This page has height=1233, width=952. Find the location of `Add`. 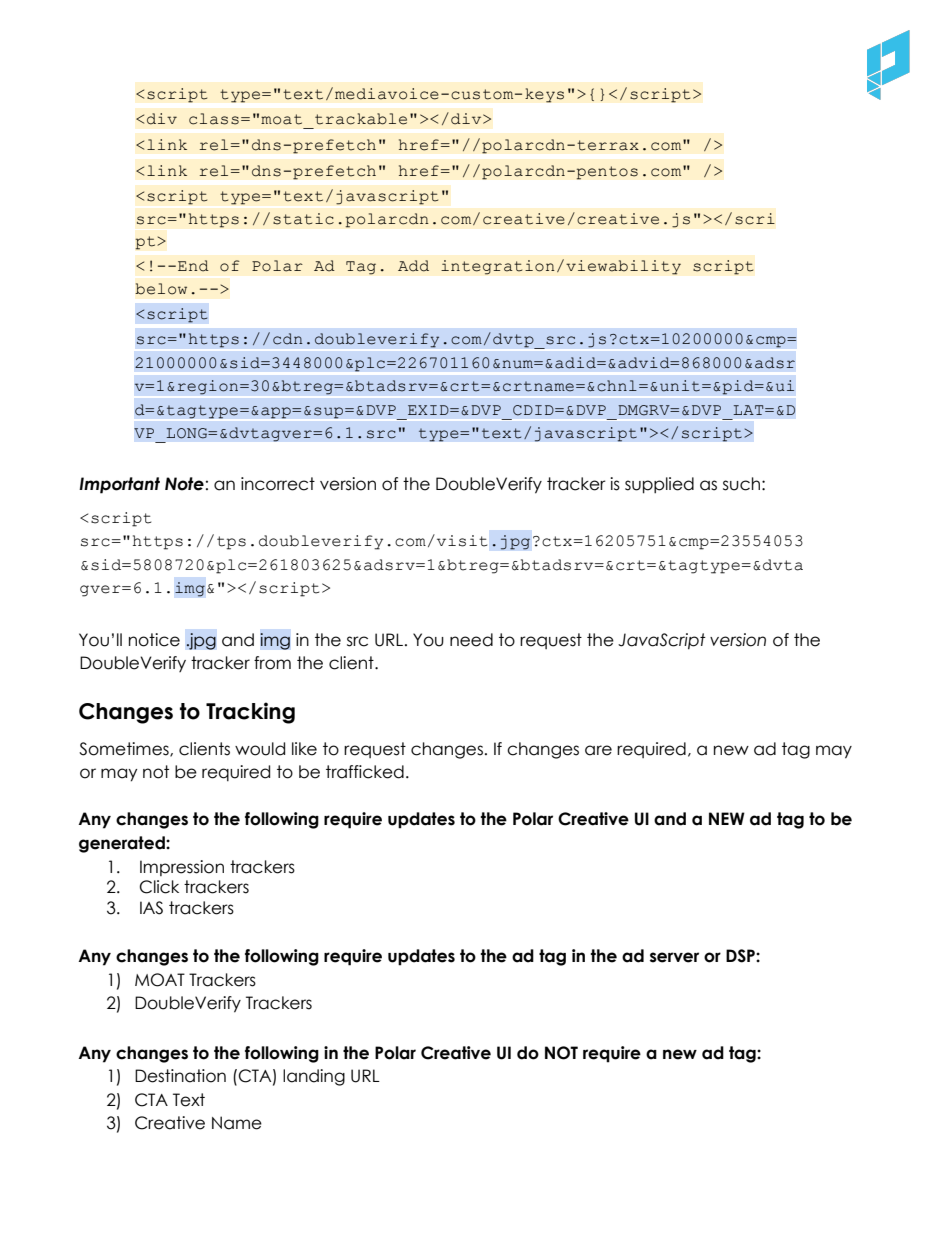

Add is located at coordinates (413, 266).
